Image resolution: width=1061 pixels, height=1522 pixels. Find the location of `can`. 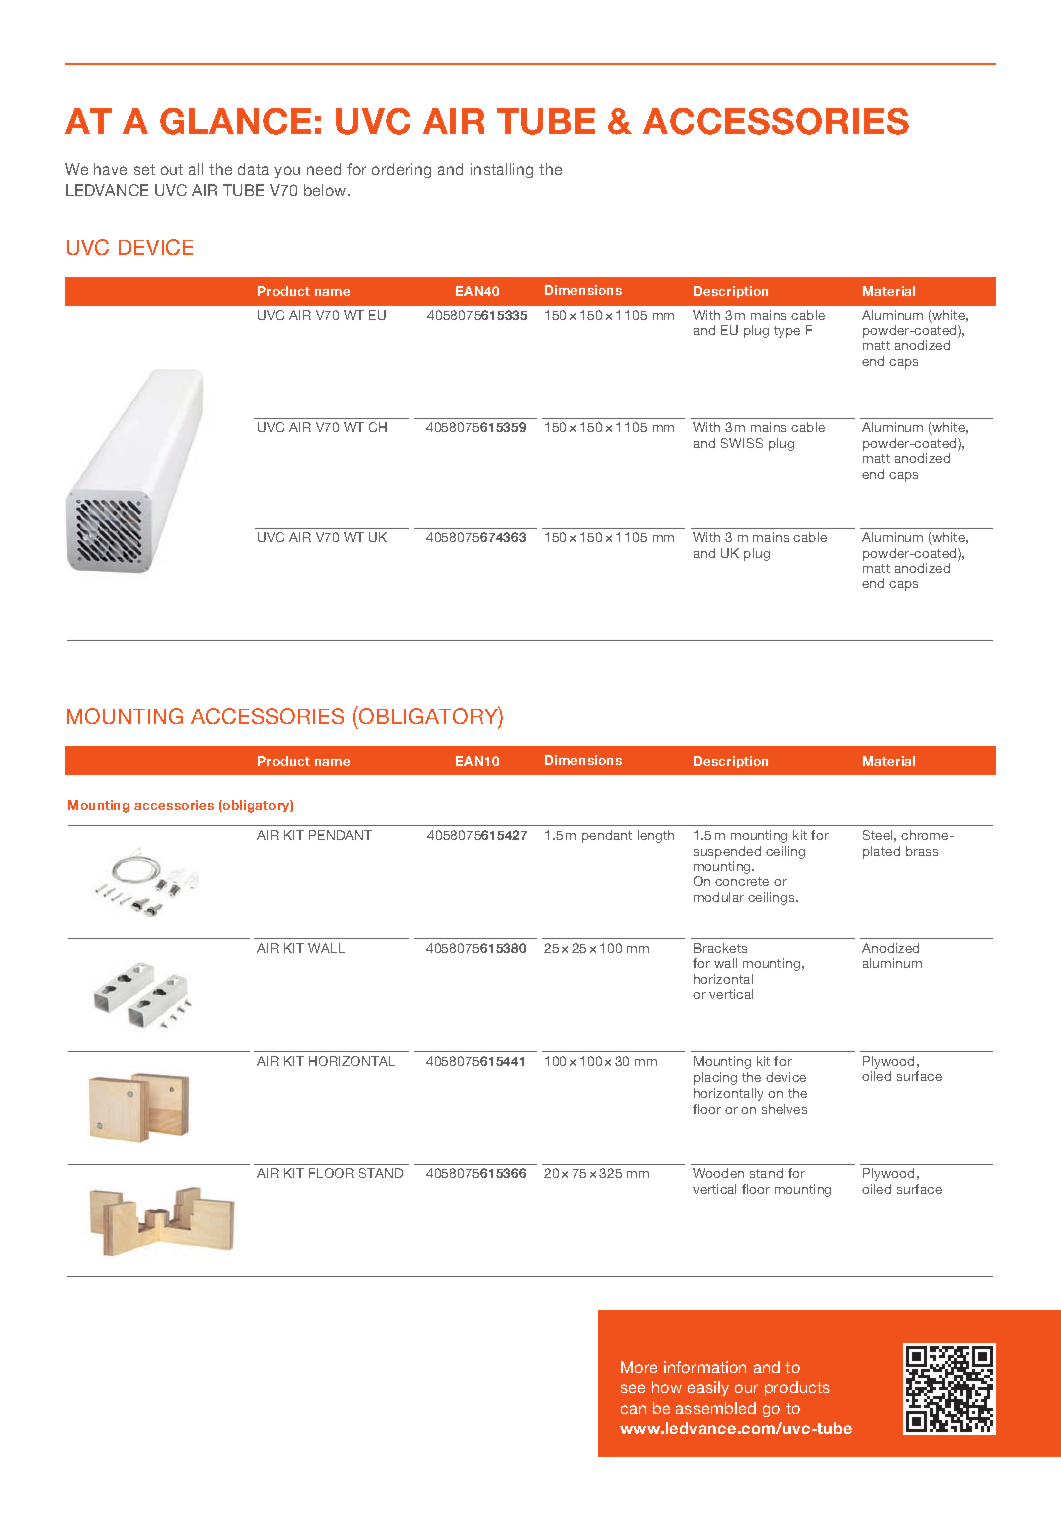

can is located at coordinates (633, 1409).
